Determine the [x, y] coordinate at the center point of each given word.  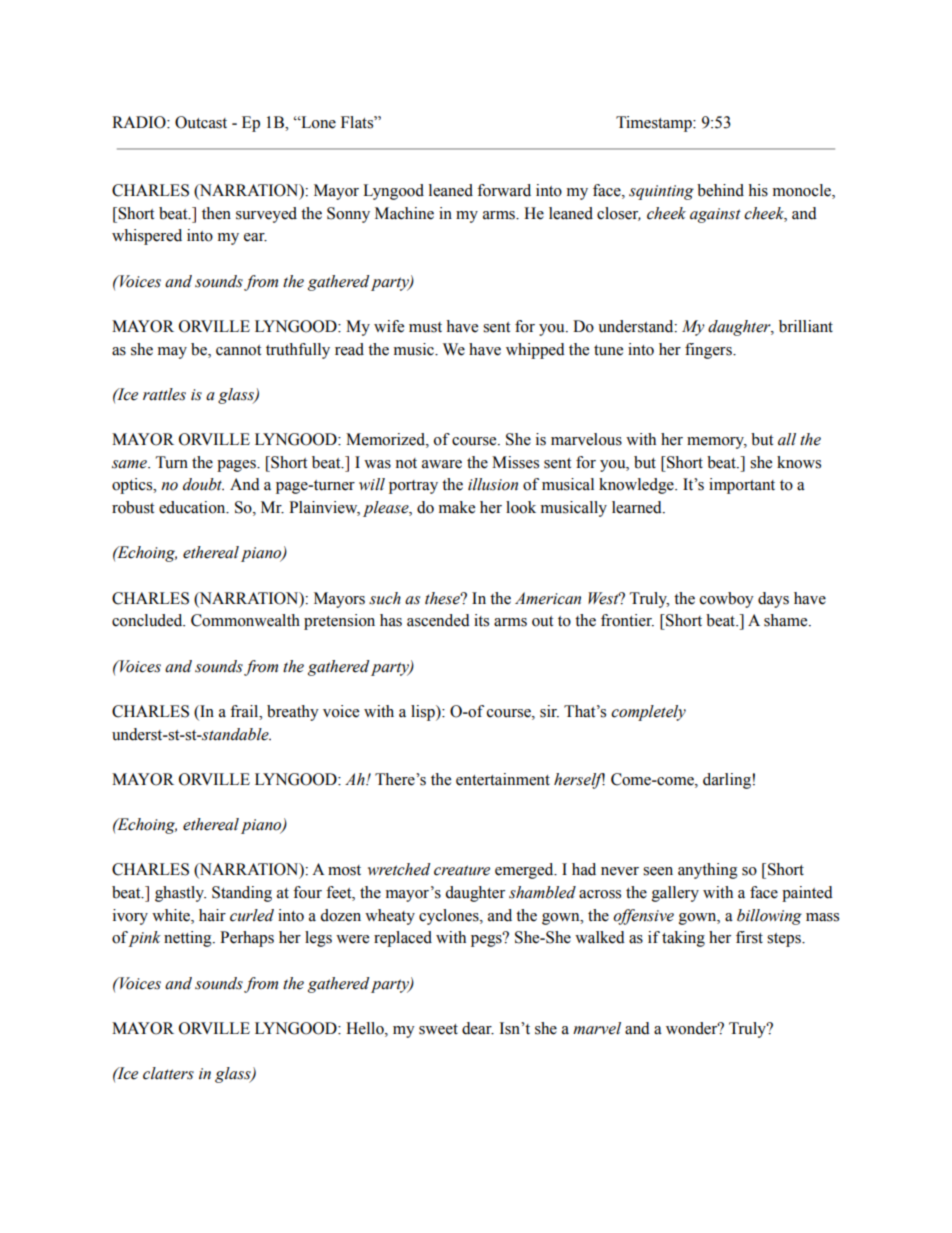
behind [720, 190]
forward [504, 190]
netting [189, 939]
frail [245, 711]
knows [799, 462]
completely [648, 713]
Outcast [201, 122]
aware [442, 464]
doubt [203, 484]
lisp [424, 713]
